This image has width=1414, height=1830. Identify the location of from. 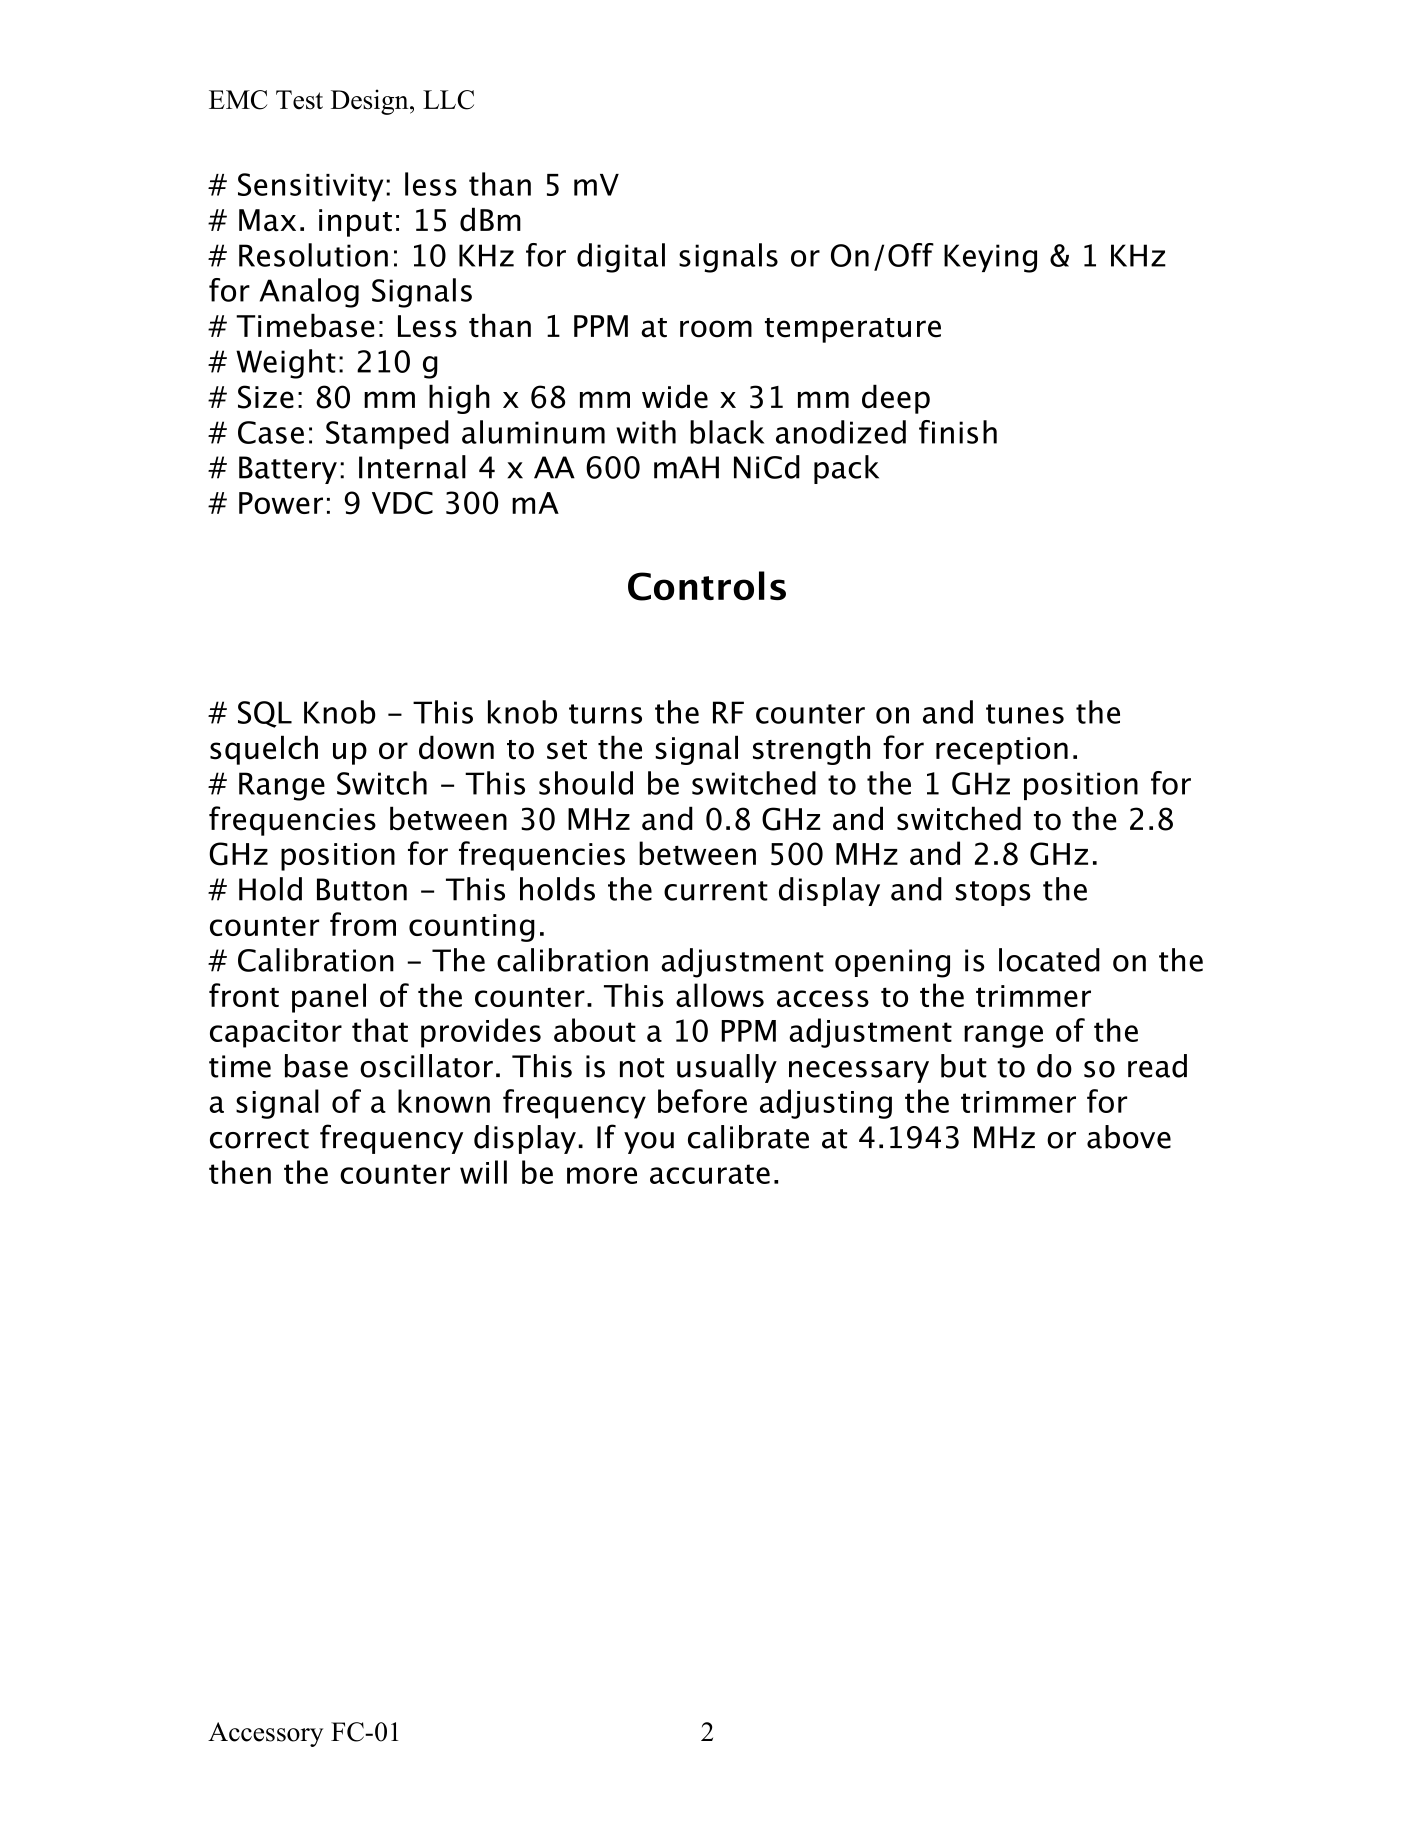
(363, 924).
